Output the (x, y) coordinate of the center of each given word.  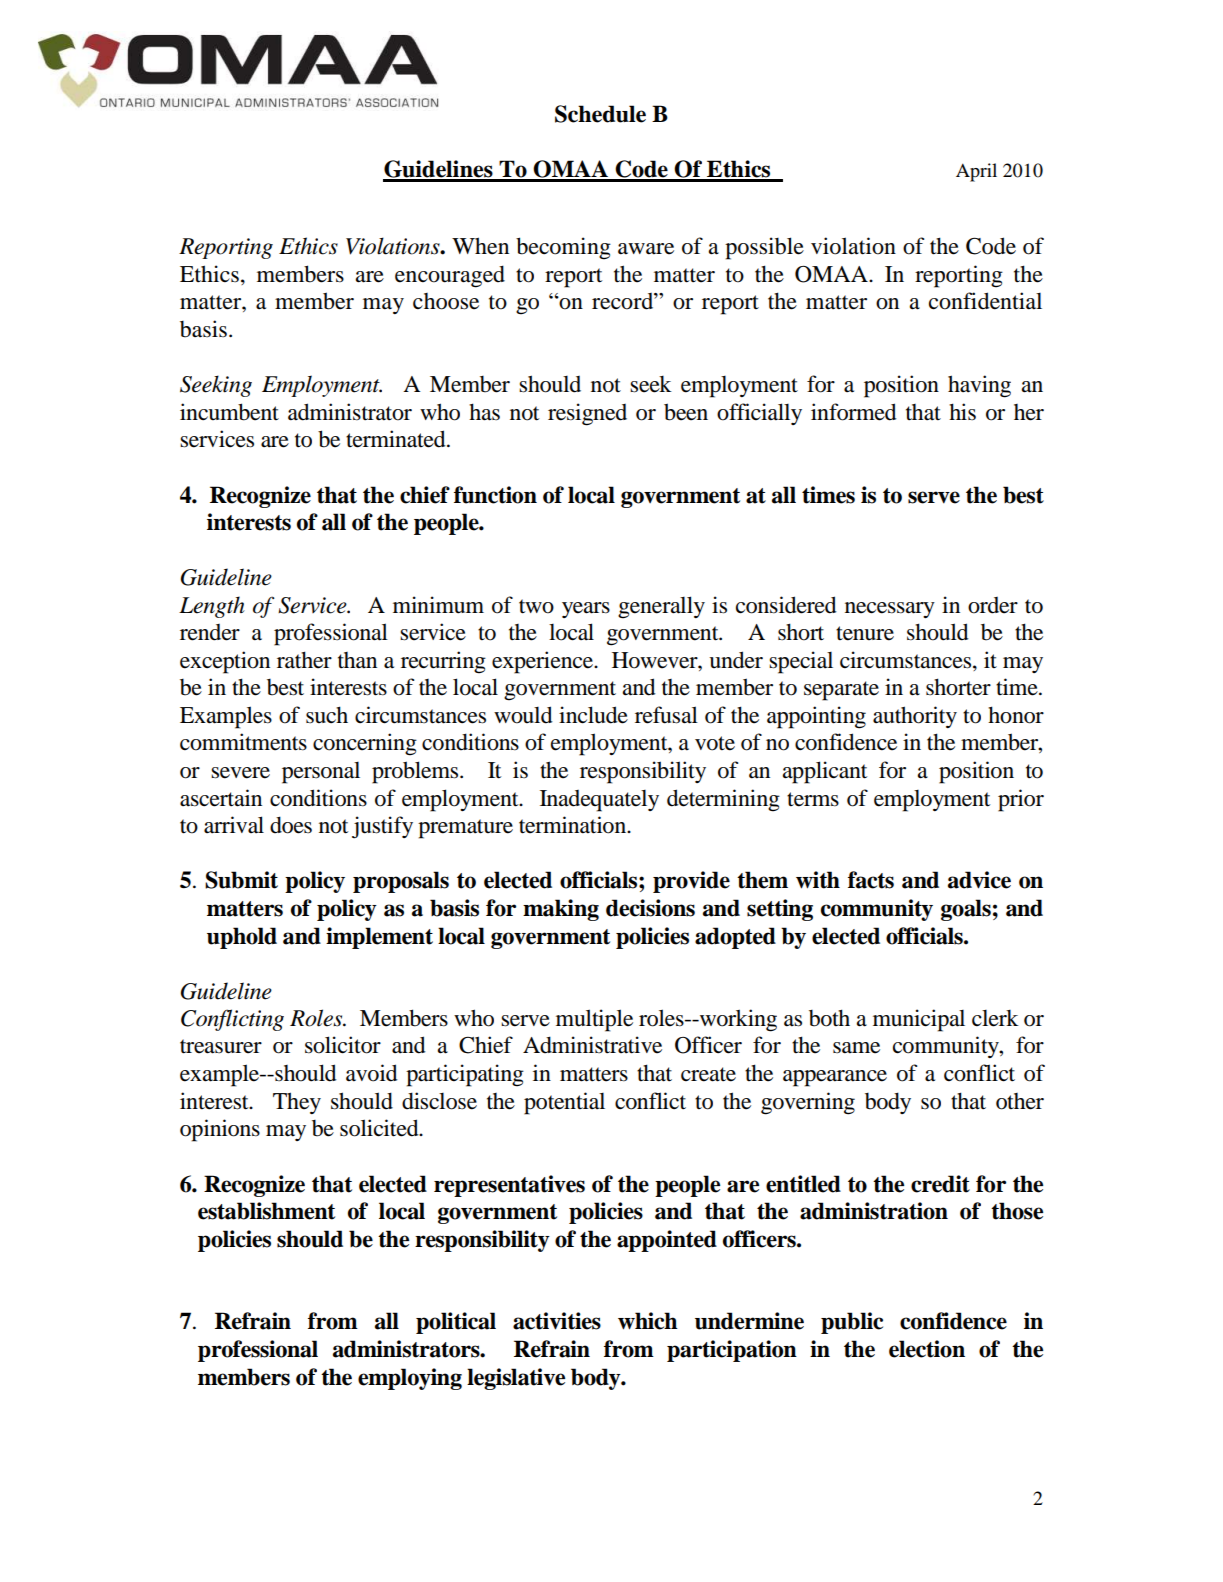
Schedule (600, 114)
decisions (650, 908)
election (927, 1349)
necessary (890, 610)
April (976, 172)
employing (410, 1379)
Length (212, 607)
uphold (242, 938)
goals (966, 910)
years (586, 610)
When (480, 246)
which (648, 1321)
